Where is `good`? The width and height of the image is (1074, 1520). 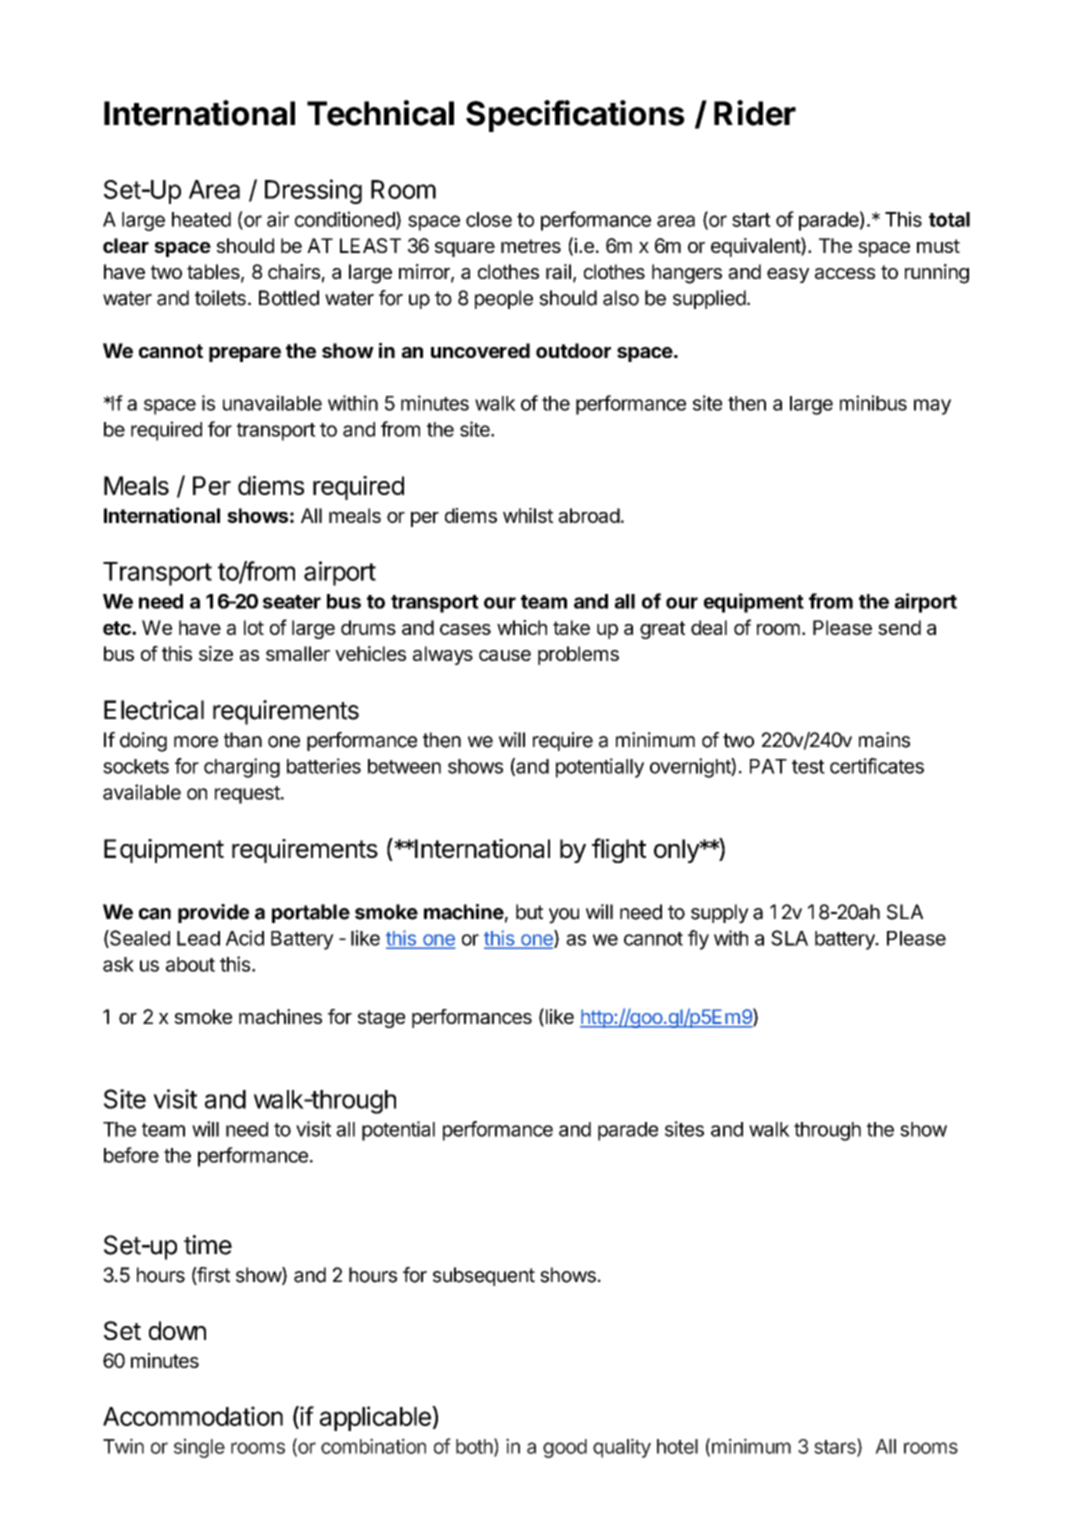 good is located at coordinates (565, 1448).
